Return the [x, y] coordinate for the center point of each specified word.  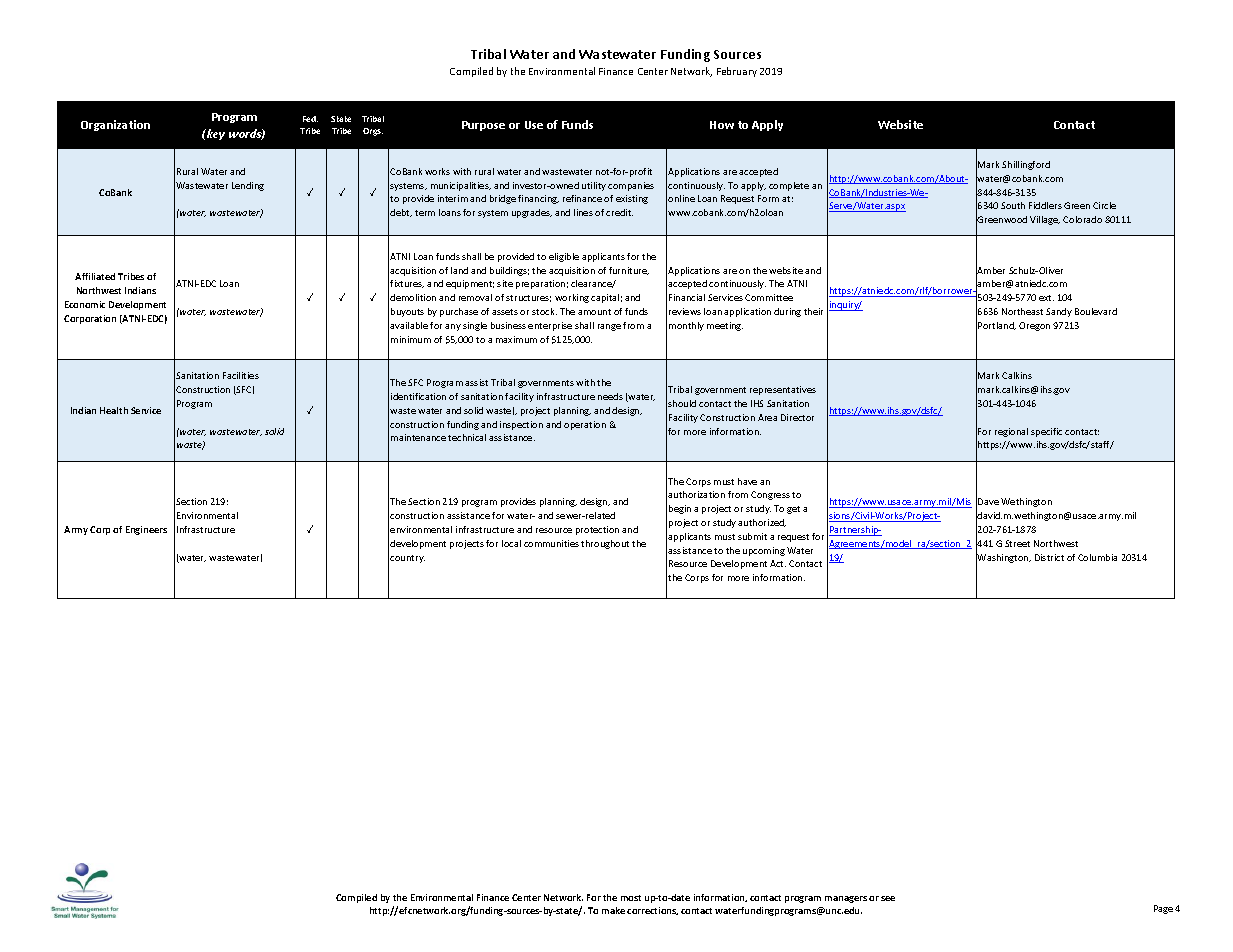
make [613, 910]
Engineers [146, 530]
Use [534, 125]
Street [1017, 543]
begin [680, 509]
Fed [310, 119]
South [1013, 205]
